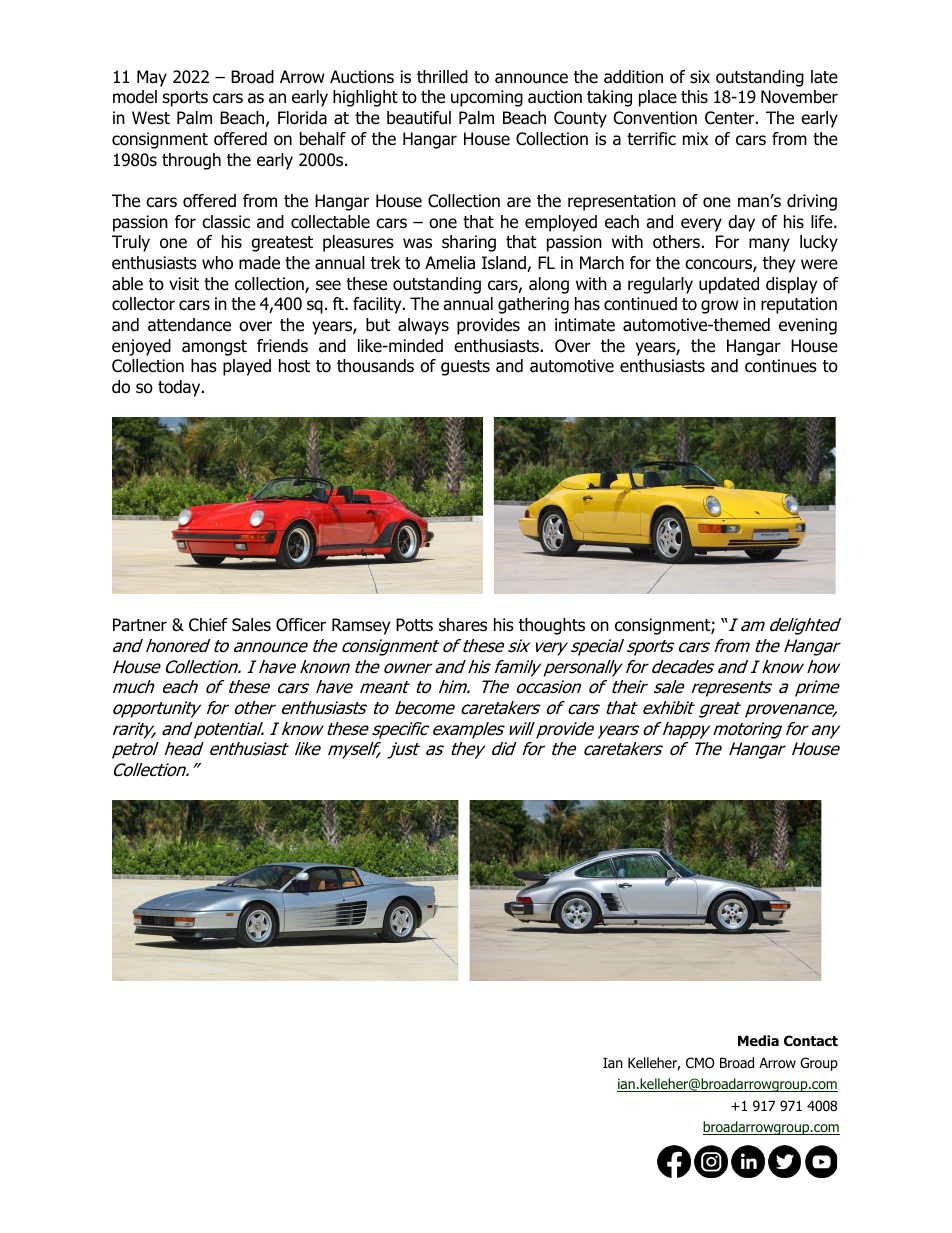 This image has height=1233, width=952. I want to click on upcoming, so click(487, 98).
